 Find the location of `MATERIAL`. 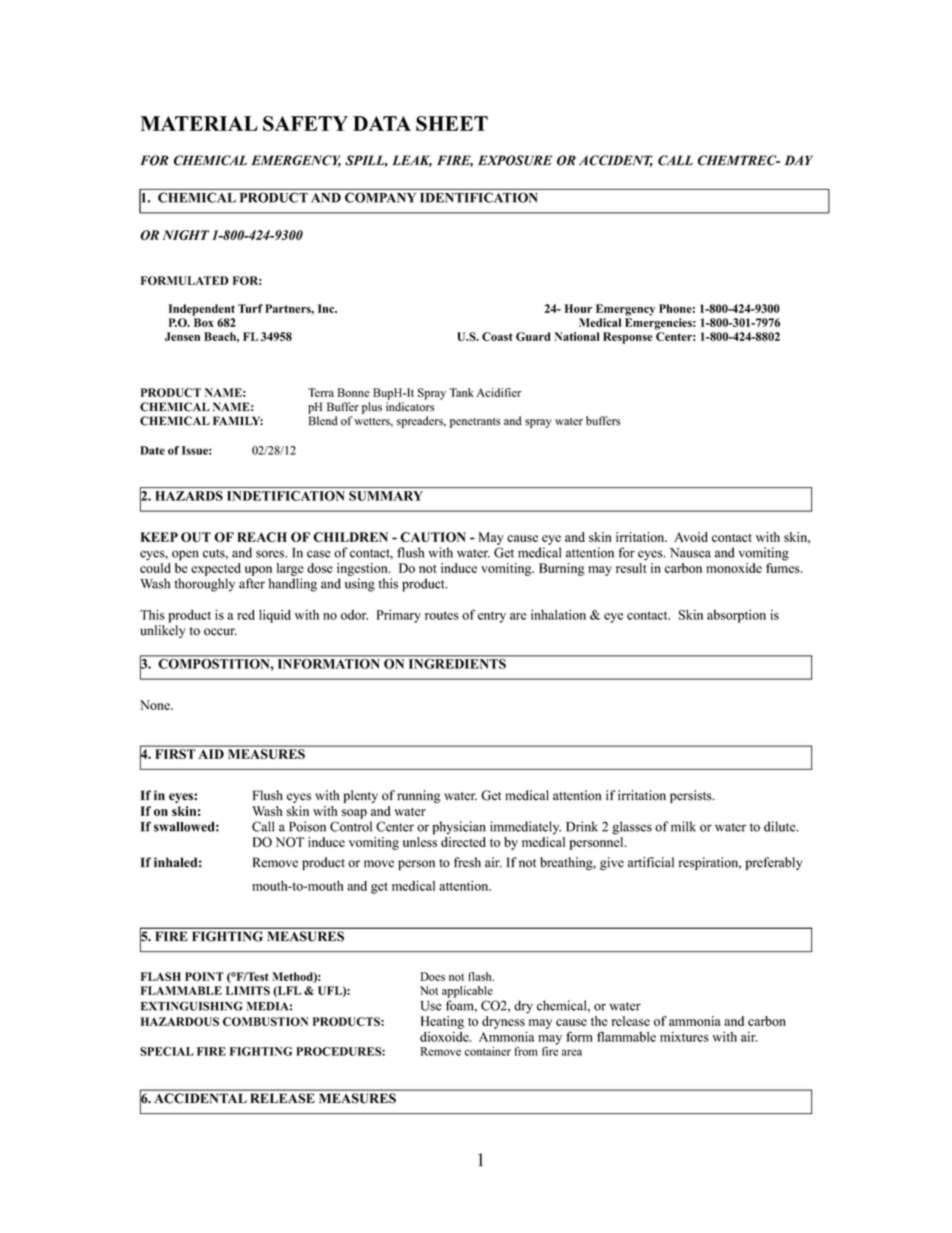

MATERIAL is located at coordinates (199, 123).
